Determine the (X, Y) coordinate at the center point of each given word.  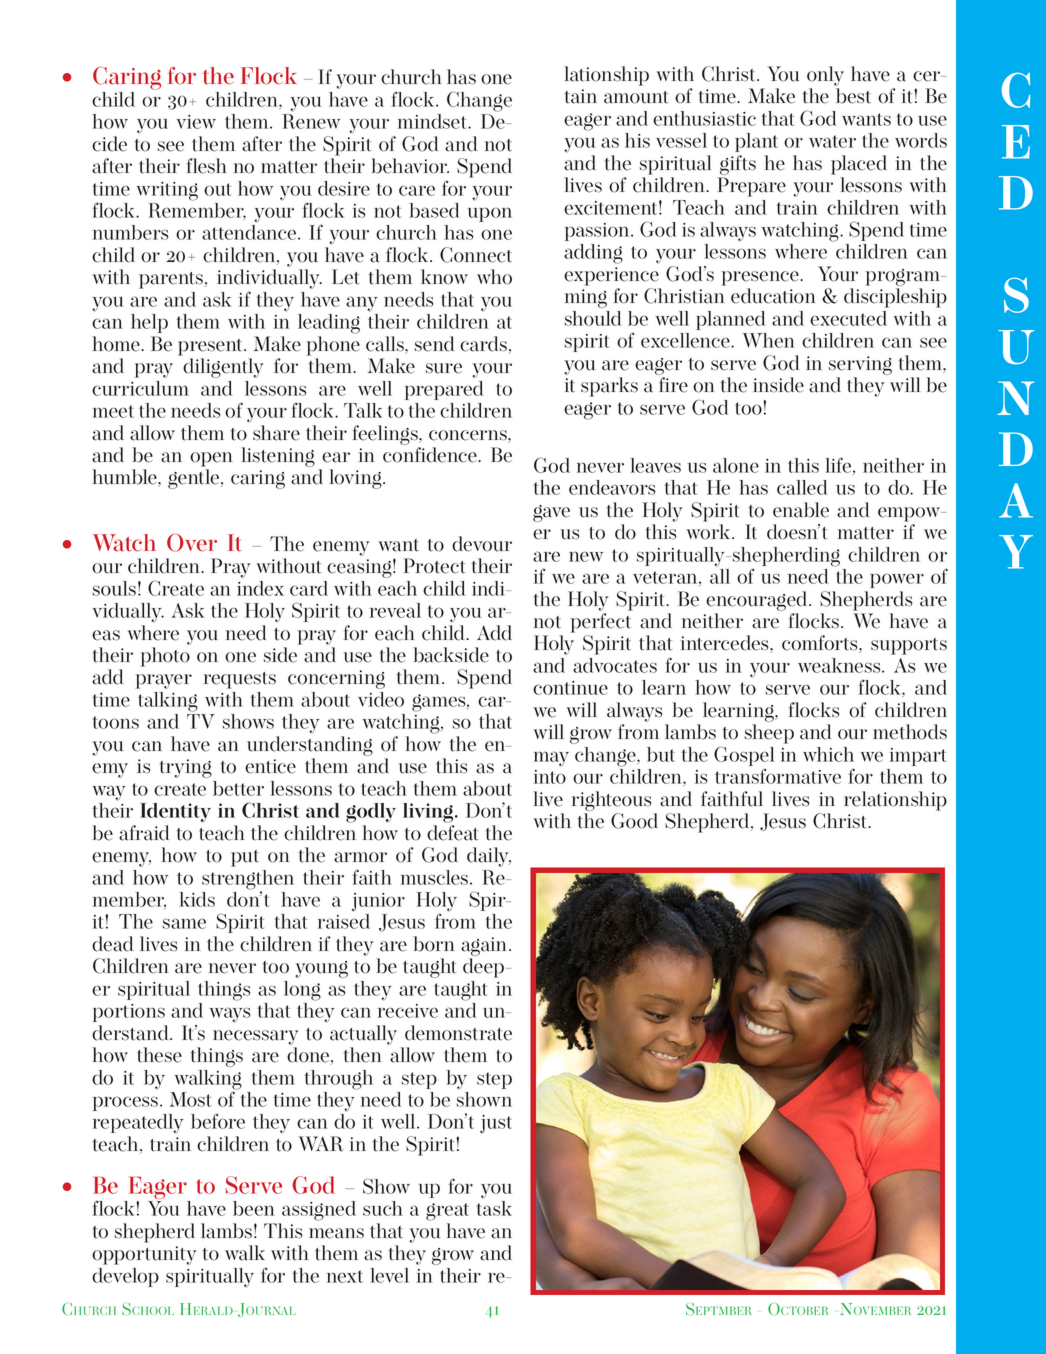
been (254, 1208)
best (853, 96)
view (196, 122)
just (496, 1124)
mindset (433, 121)
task (494, 1208)
